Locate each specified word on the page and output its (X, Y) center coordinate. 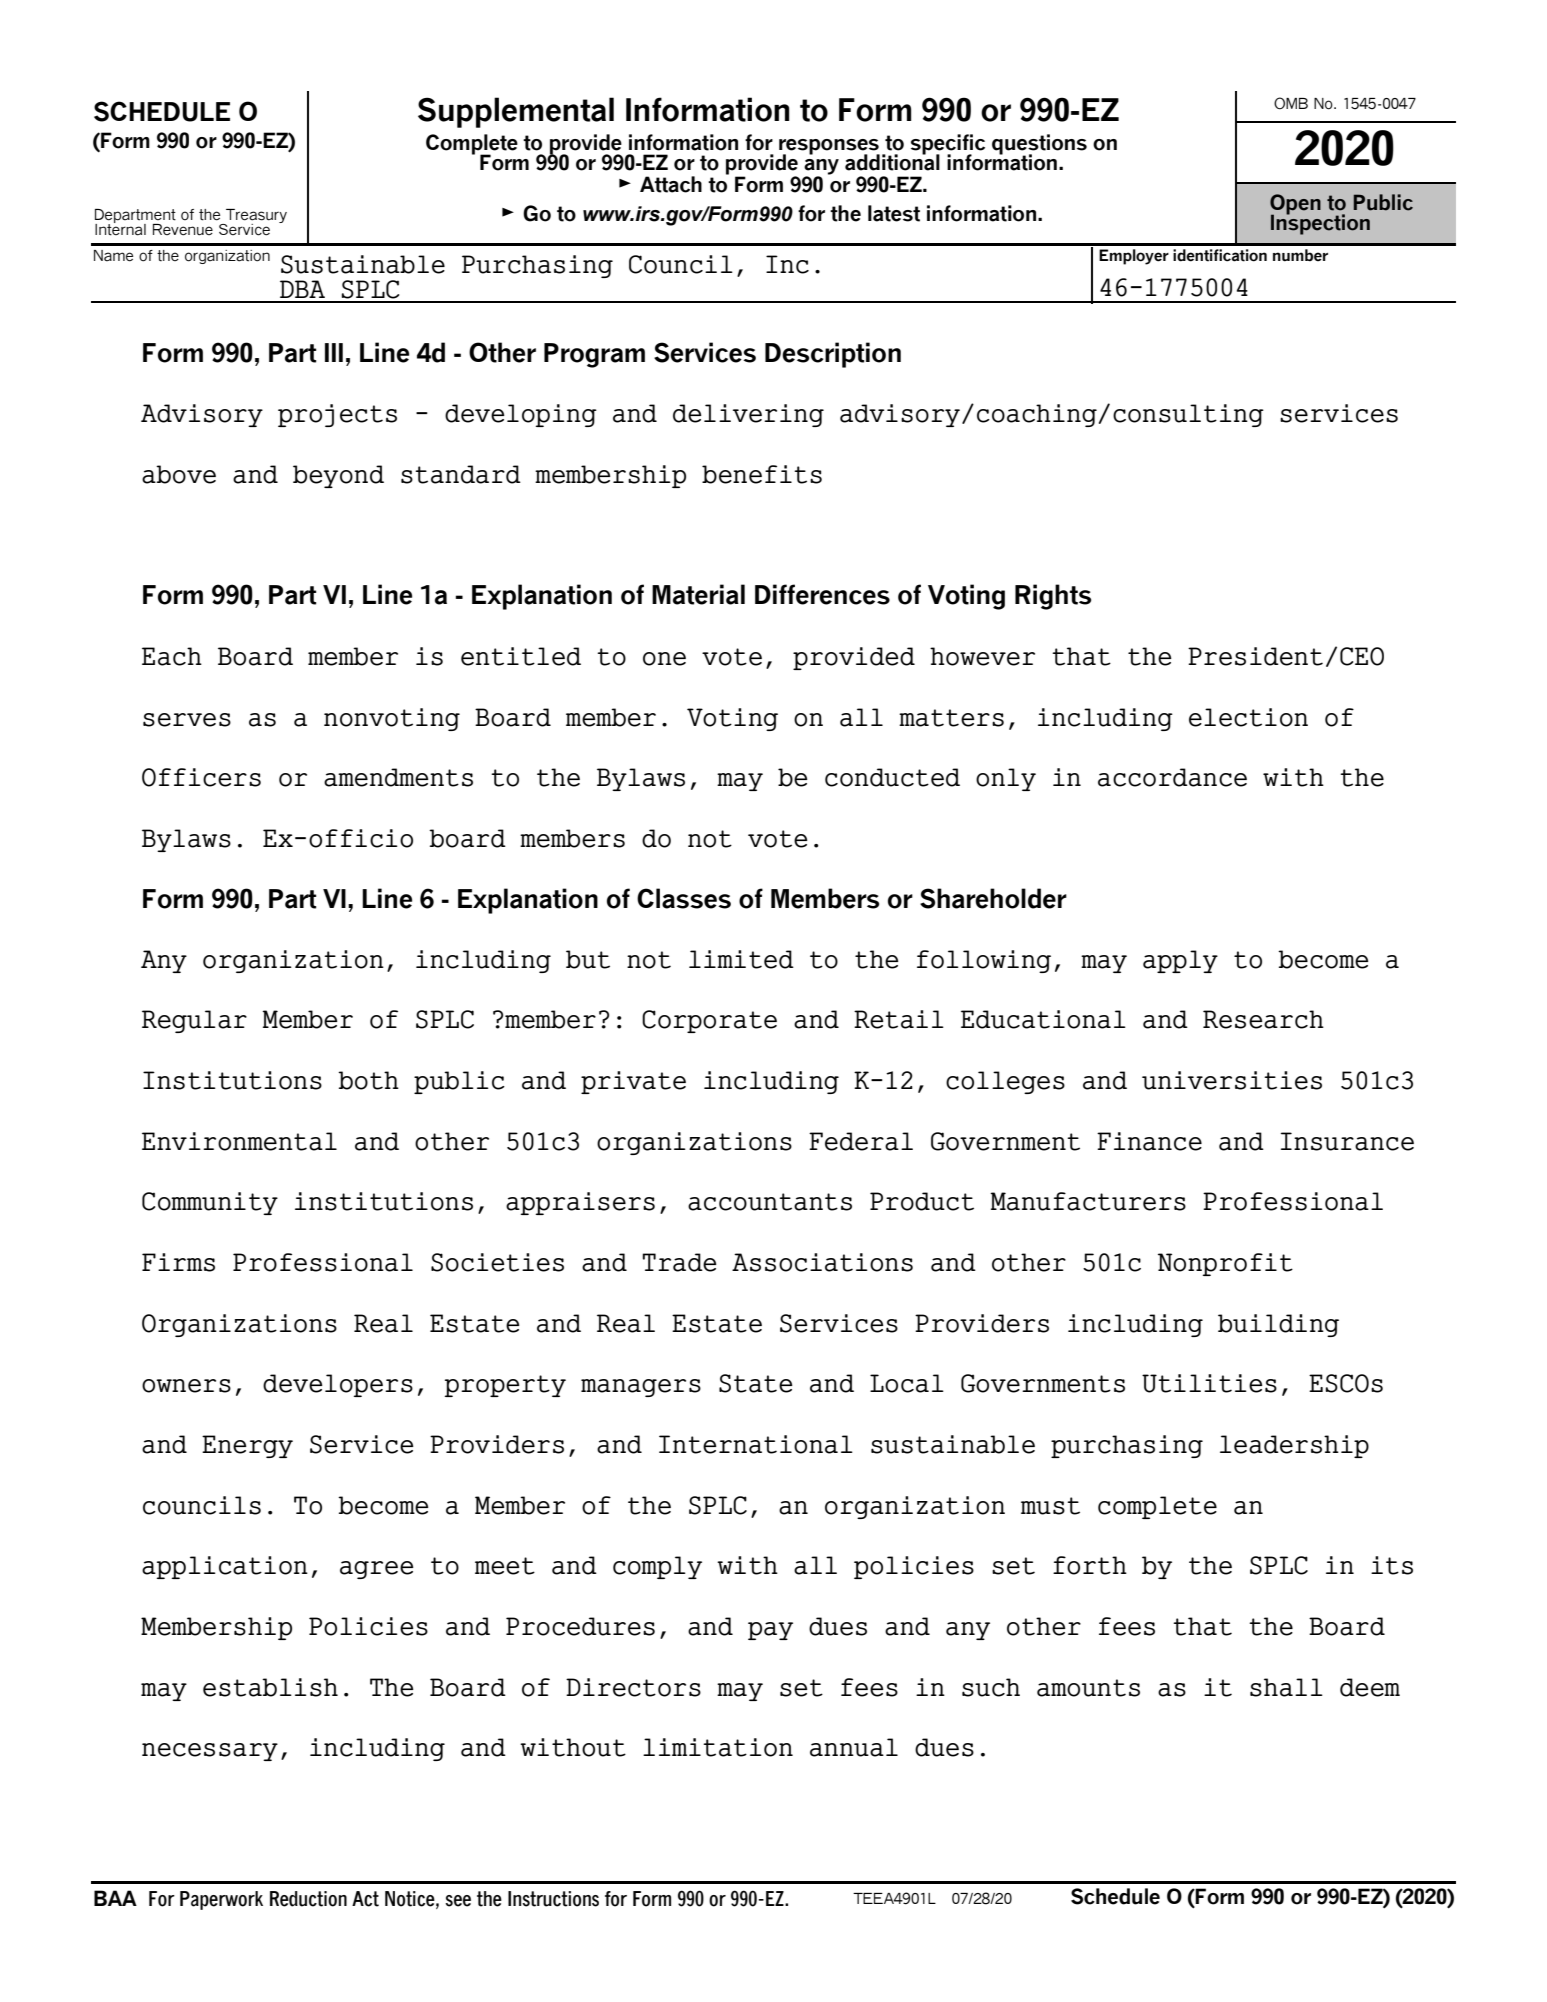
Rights (1053, 597)
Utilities (1209, 1383)
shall (1286, 1687)
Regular (194, 1021)
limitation (718, 1747)
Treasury (255, 217)
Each (172, 656)
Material (698, 594)
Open (1295, 205)
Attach (671, 184)
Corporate (709, 1021)
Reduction (308, 1899)
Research (1263, 1019)
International (756, 1444)
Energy (247, 1446)
